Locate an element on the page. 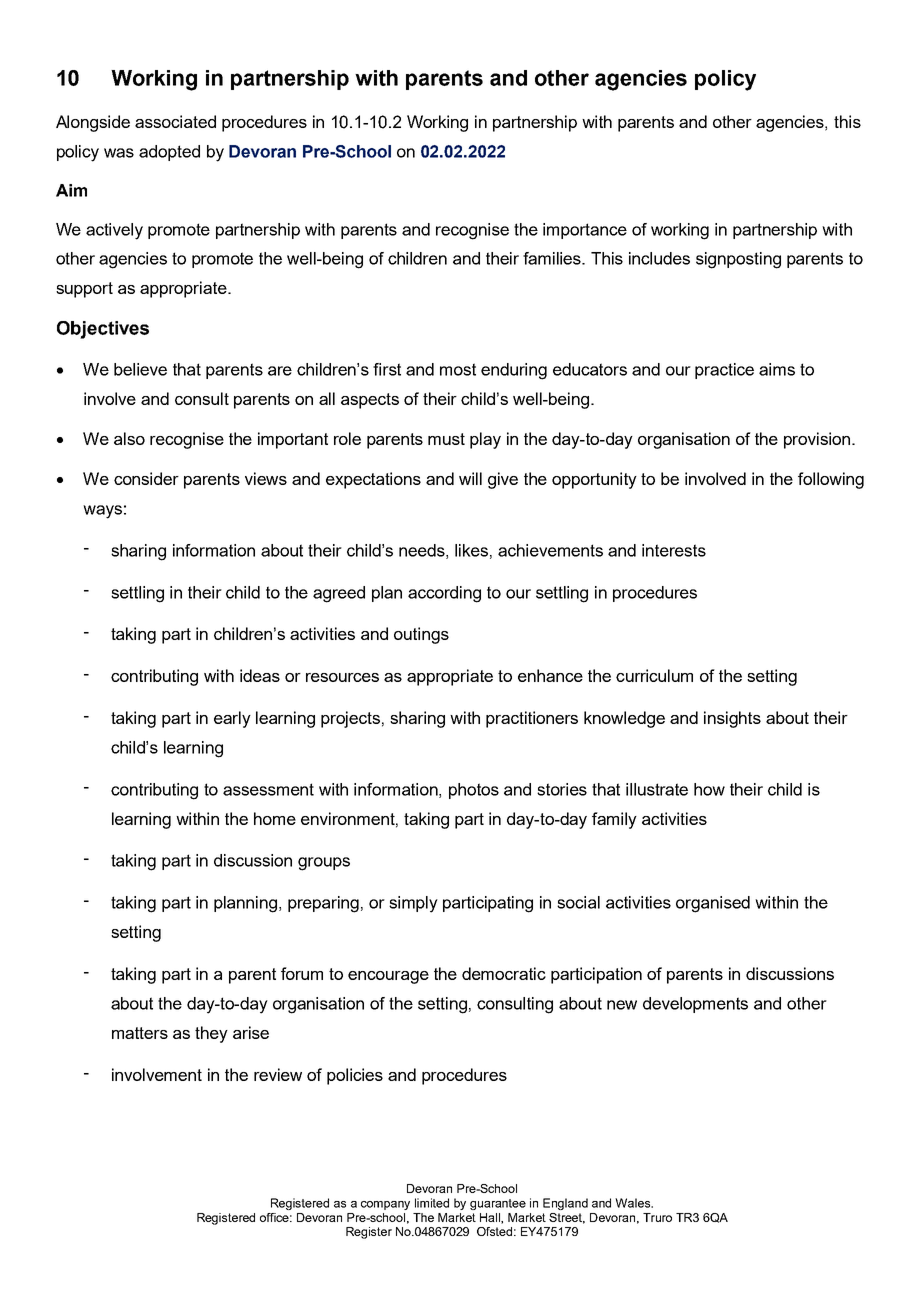 Image resolution: width=924 pixels, height=1308 pixels. organised is located at coordinates (713, 904).
